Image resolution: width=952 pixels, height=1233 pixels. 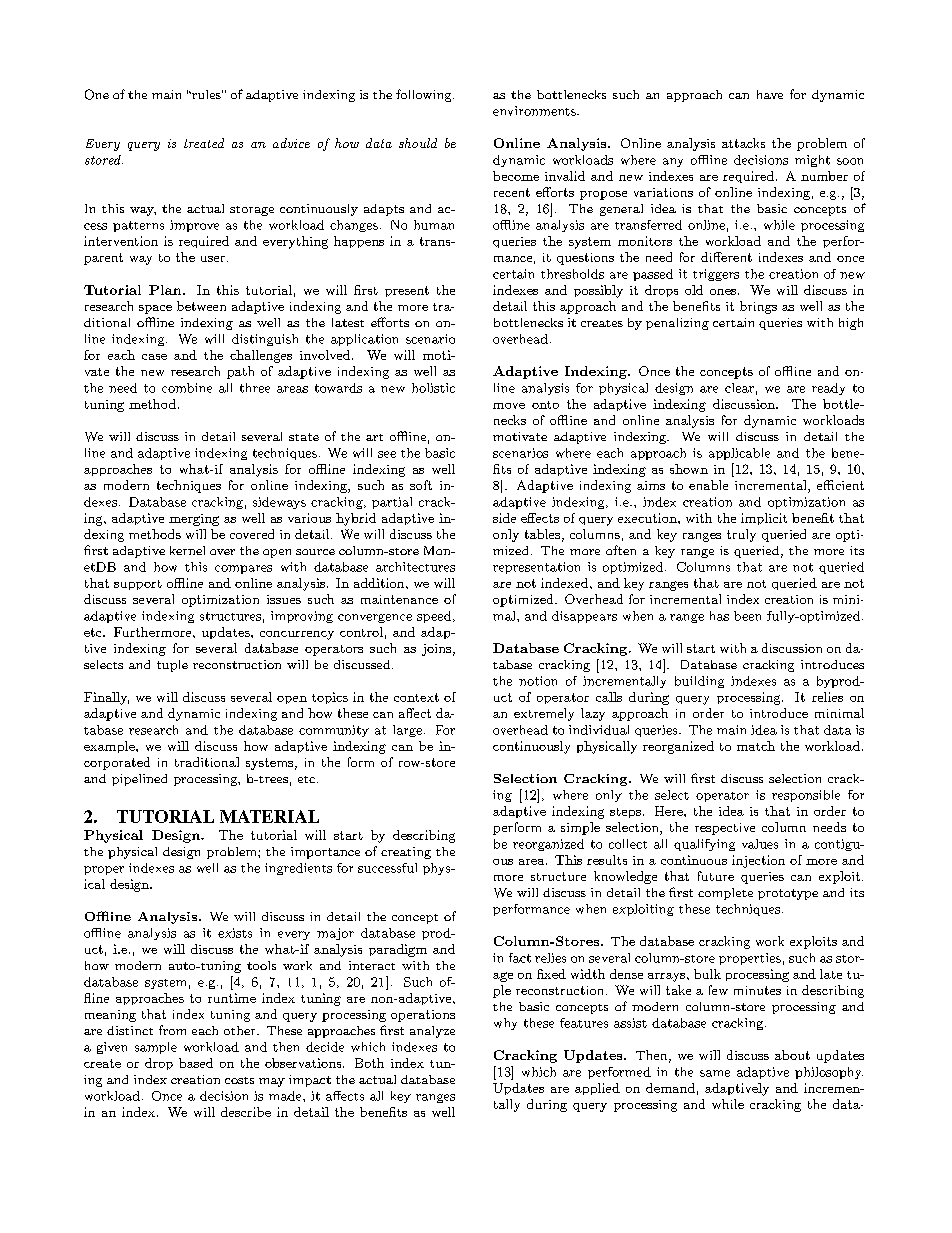 I want to click on values, so click(x=760, y=844).
